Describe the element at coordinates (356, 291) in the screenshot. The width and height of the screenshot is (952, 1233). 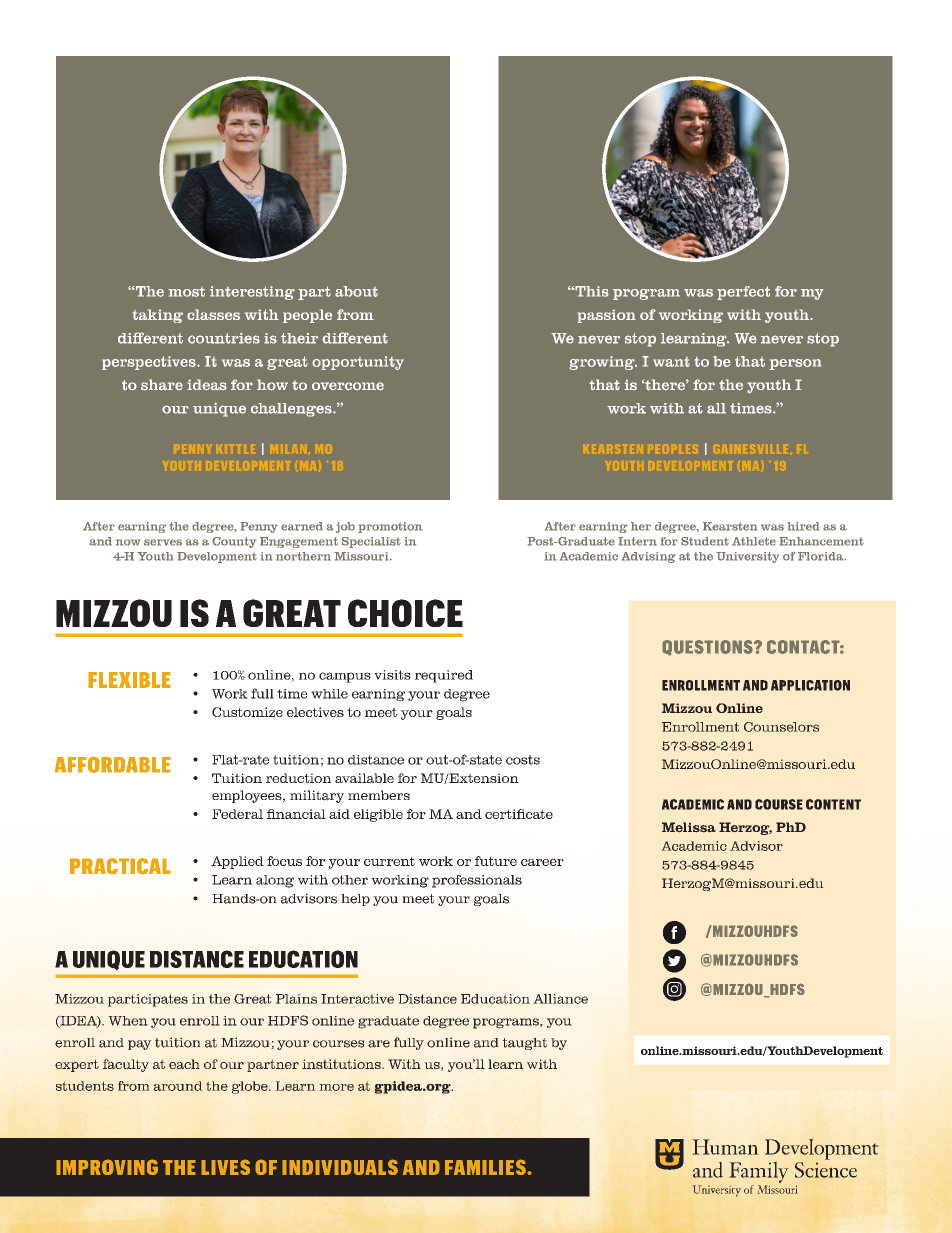
I see `about` at that location.
